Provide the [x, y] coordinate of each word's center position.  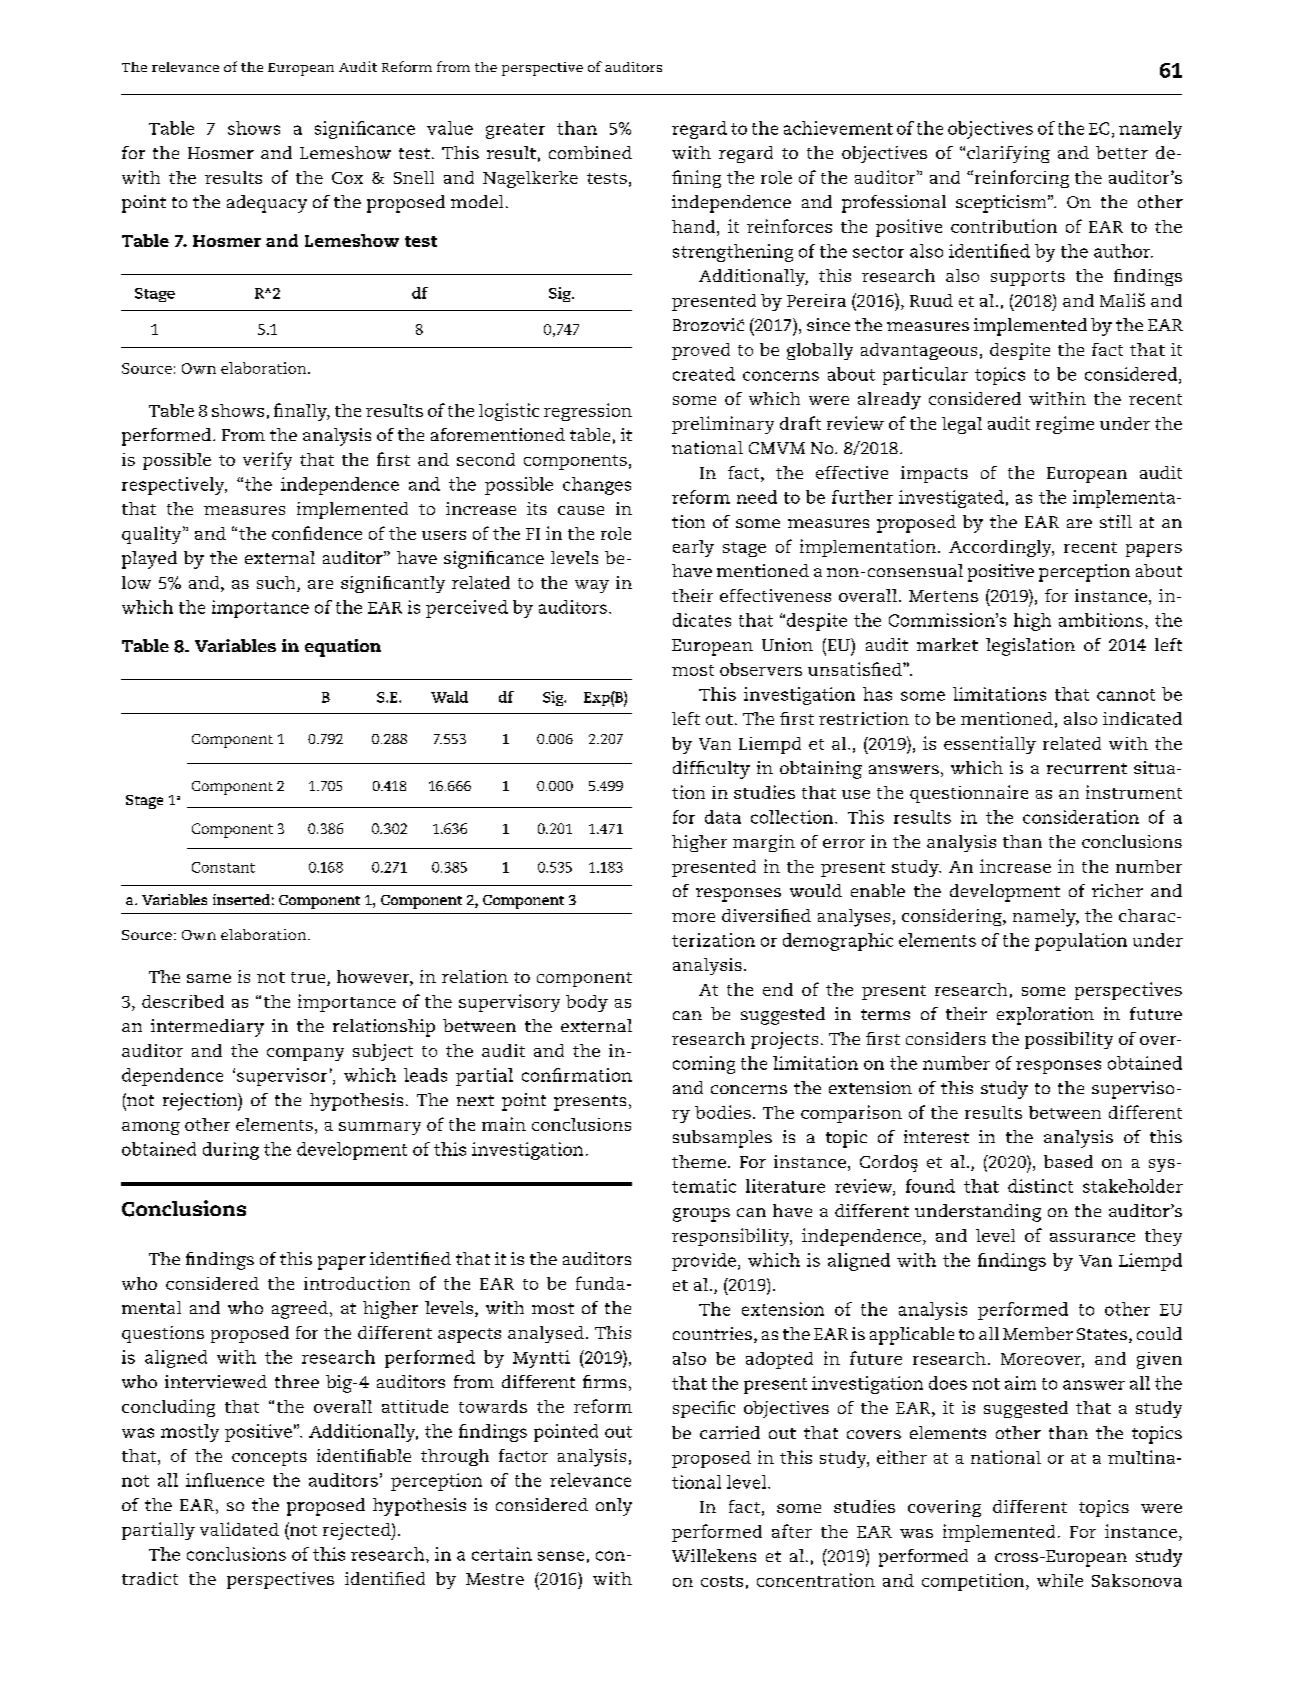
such [277, 584]
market [947, 644]
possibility [1069, 1040]
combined [590, 152]
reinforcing [1020, 179]
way [592, 586]
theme [699, 1161]
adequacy [267, 204]
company [305, 1054]
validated [239, 1529]
